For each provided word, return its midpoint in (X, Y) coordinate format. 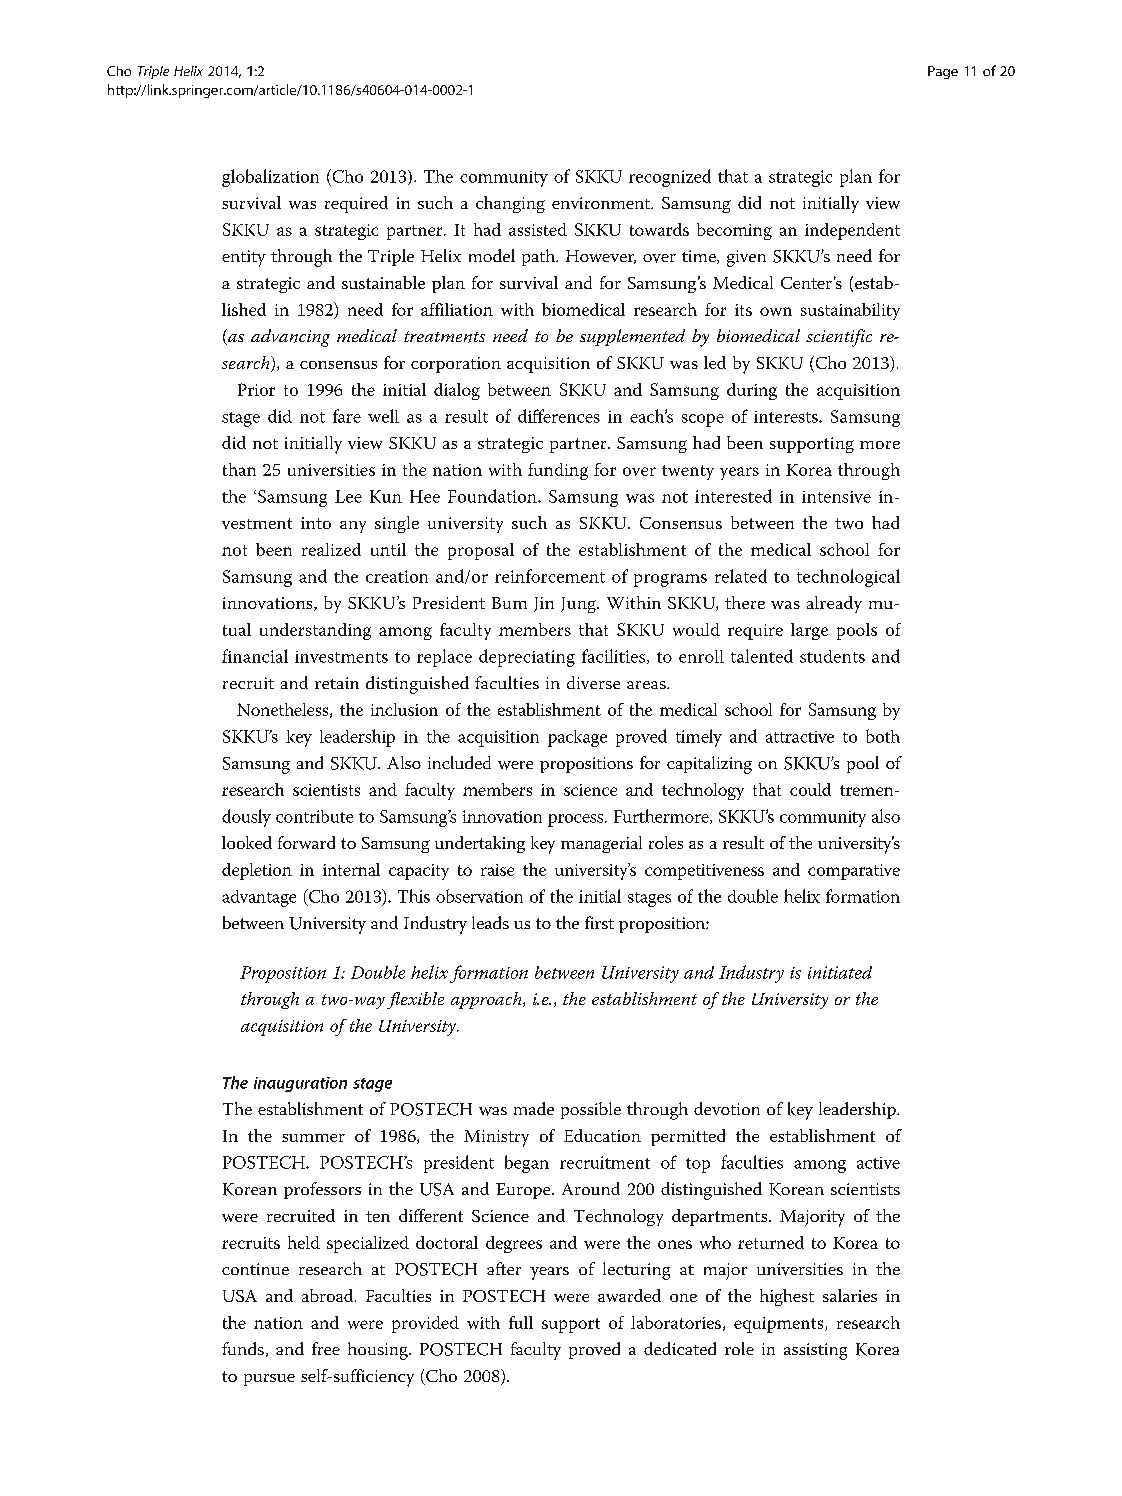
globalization (270, 178)
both (883, 736)
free (326, 1348)
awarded (629, 1295)
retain (337, 683)
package (577, 738)
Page (943, 72)
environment (602, 203)
